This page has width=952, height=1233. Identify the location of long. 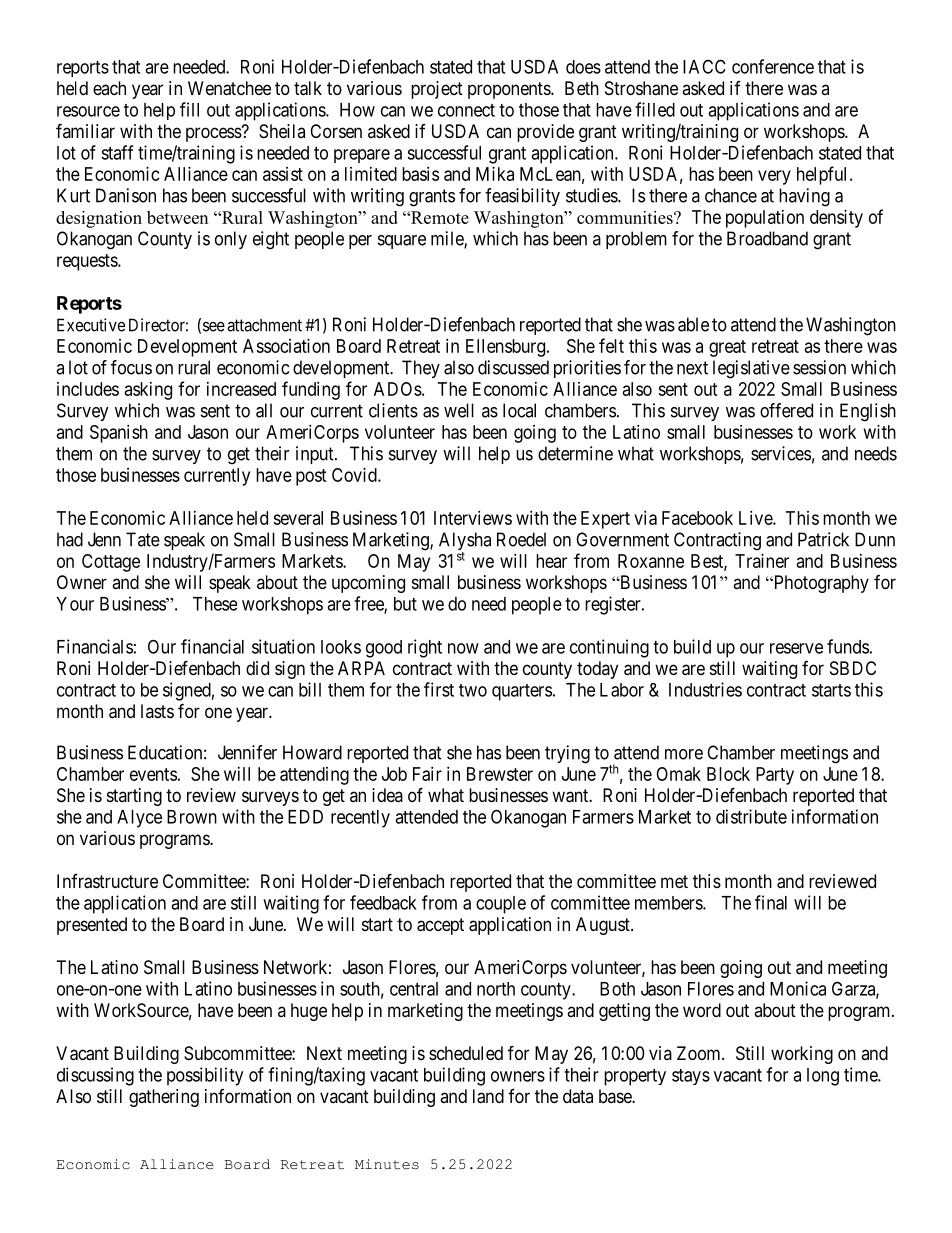
(823, 1077).
